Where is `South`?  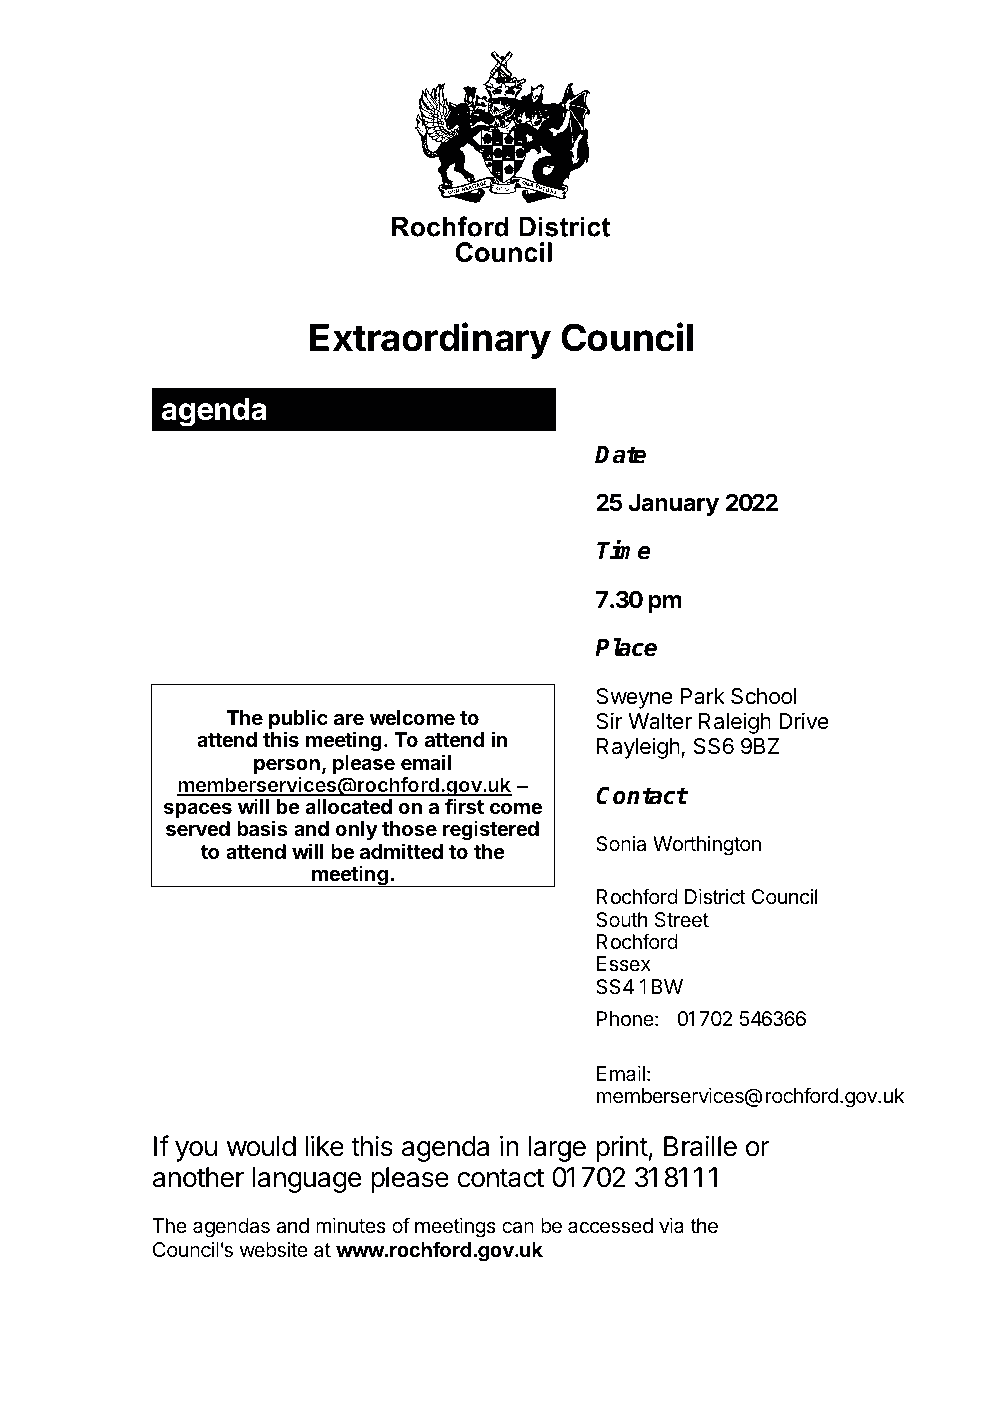
South is located at coordinates (621, 920).
